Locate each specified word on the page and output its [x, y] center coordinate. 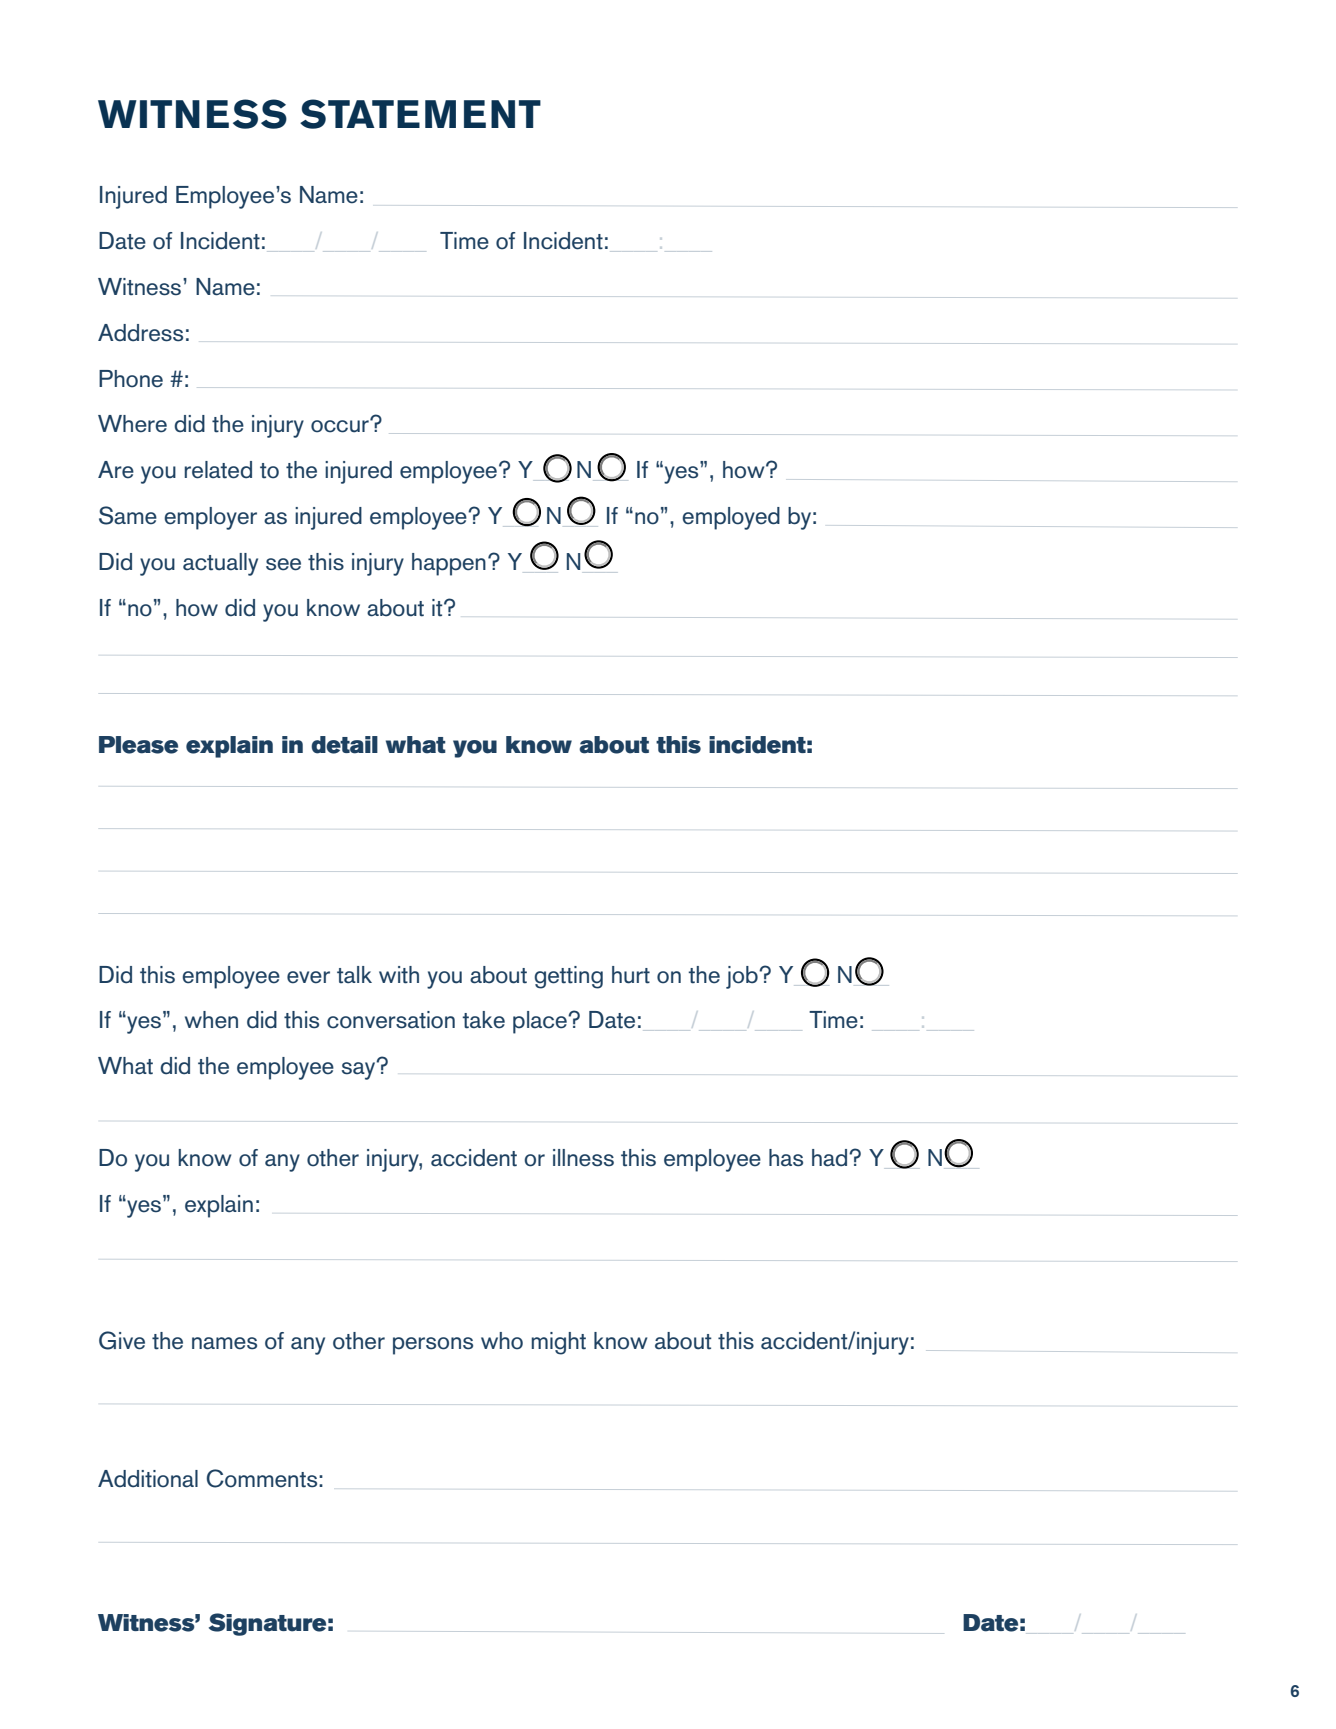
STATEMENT [420, 114]
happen [449, 564]
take [483, 1020]
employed [731, 518]
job [743, 977]
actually [220, 564]
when [211, 1020]
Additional [148, 1479]
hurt [631, 975]
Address [140, 333]
